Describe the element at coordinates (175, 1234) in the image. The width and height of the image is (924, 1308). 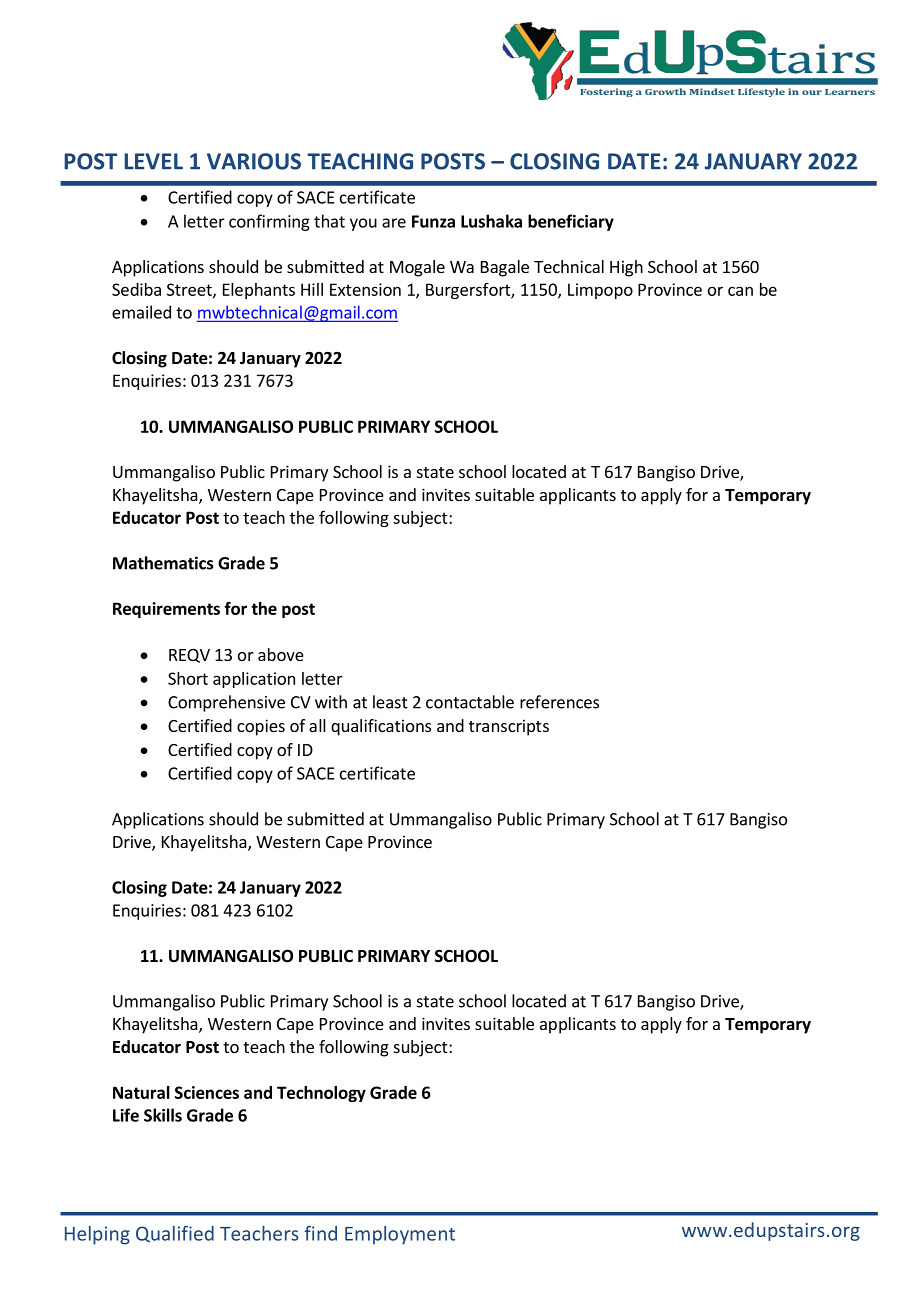
I see `Qualified` at that location.
